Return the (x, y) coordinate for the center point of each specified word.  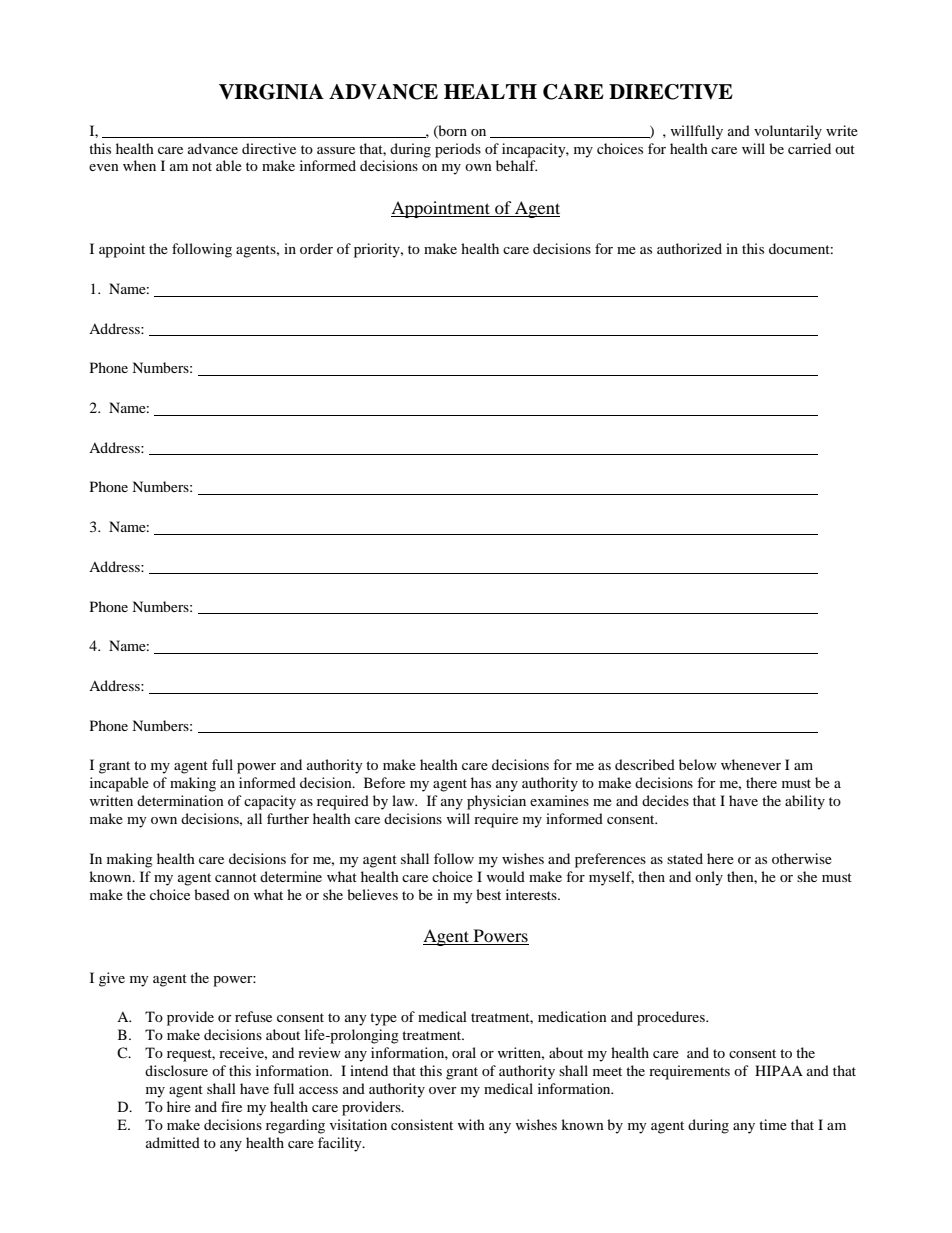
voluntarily (788, 132)
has (481, 782)
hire (179, 1106)
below (698, 764)
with (471, 1124)
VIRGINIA (271, 92)
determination (180, 800)
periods (458, 150)
